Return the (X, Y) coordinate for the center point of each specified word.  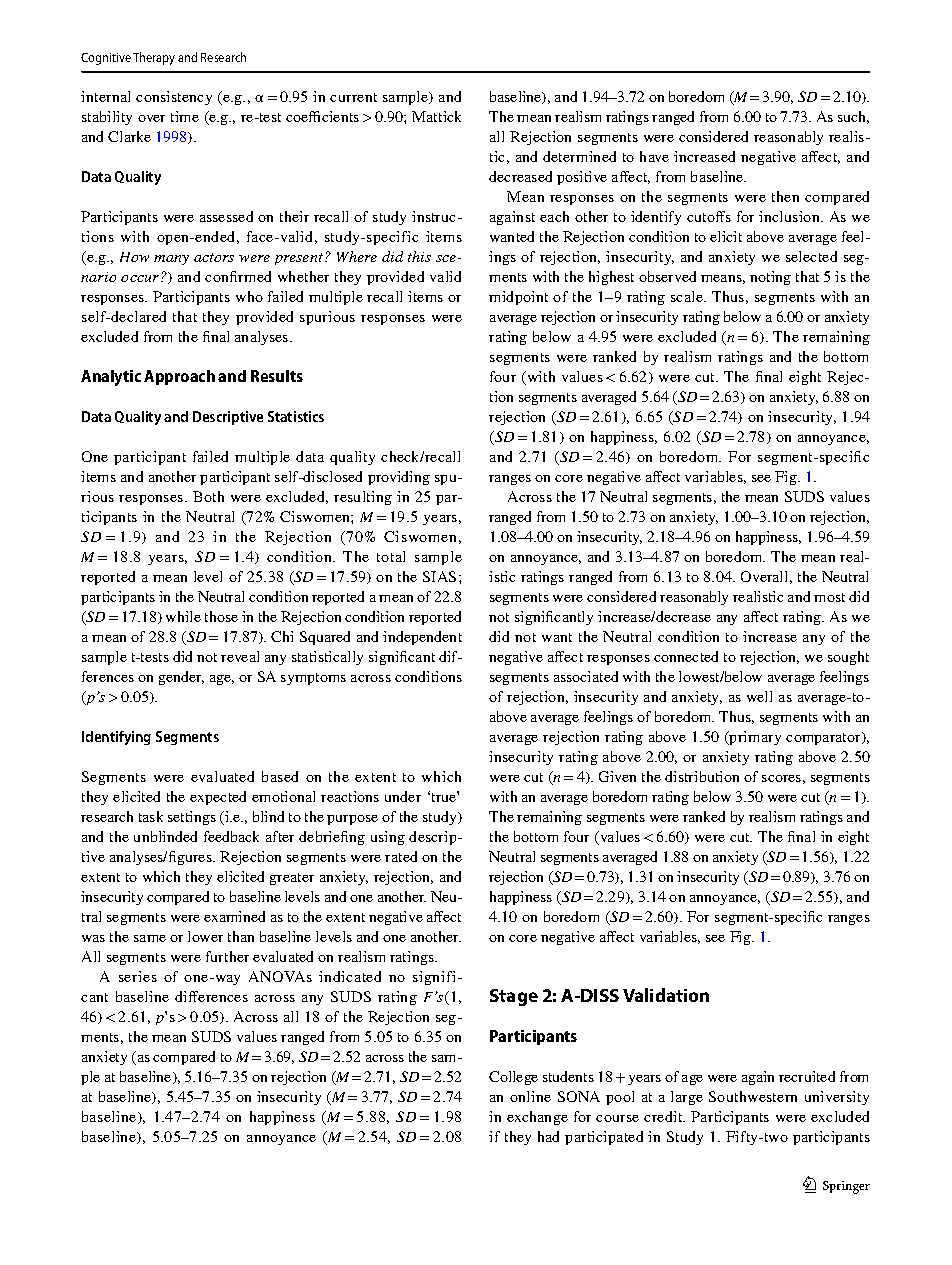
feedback (231, 836)
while (183, 616)
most (829, 597)
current (353, 97)
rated (401, 856)
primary (754, 738)
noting (770, 278)
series (138, 976)
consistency (174, 98)
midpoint (518, 298)
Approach (179, 377)
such (853, 117)
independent (422, 638)
